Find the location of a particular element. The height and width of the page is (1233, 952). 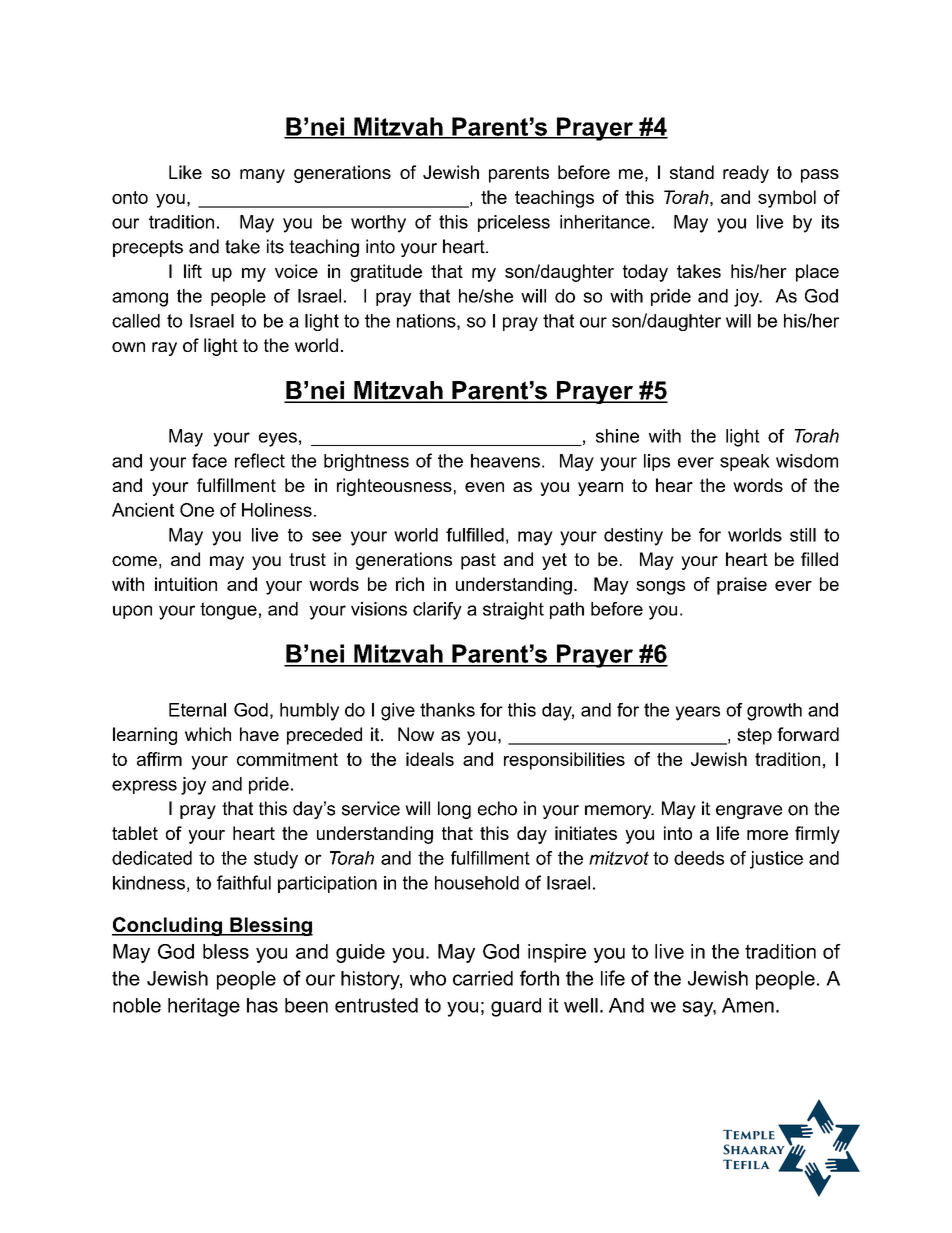

carried is located at coordinates (483, 978).
